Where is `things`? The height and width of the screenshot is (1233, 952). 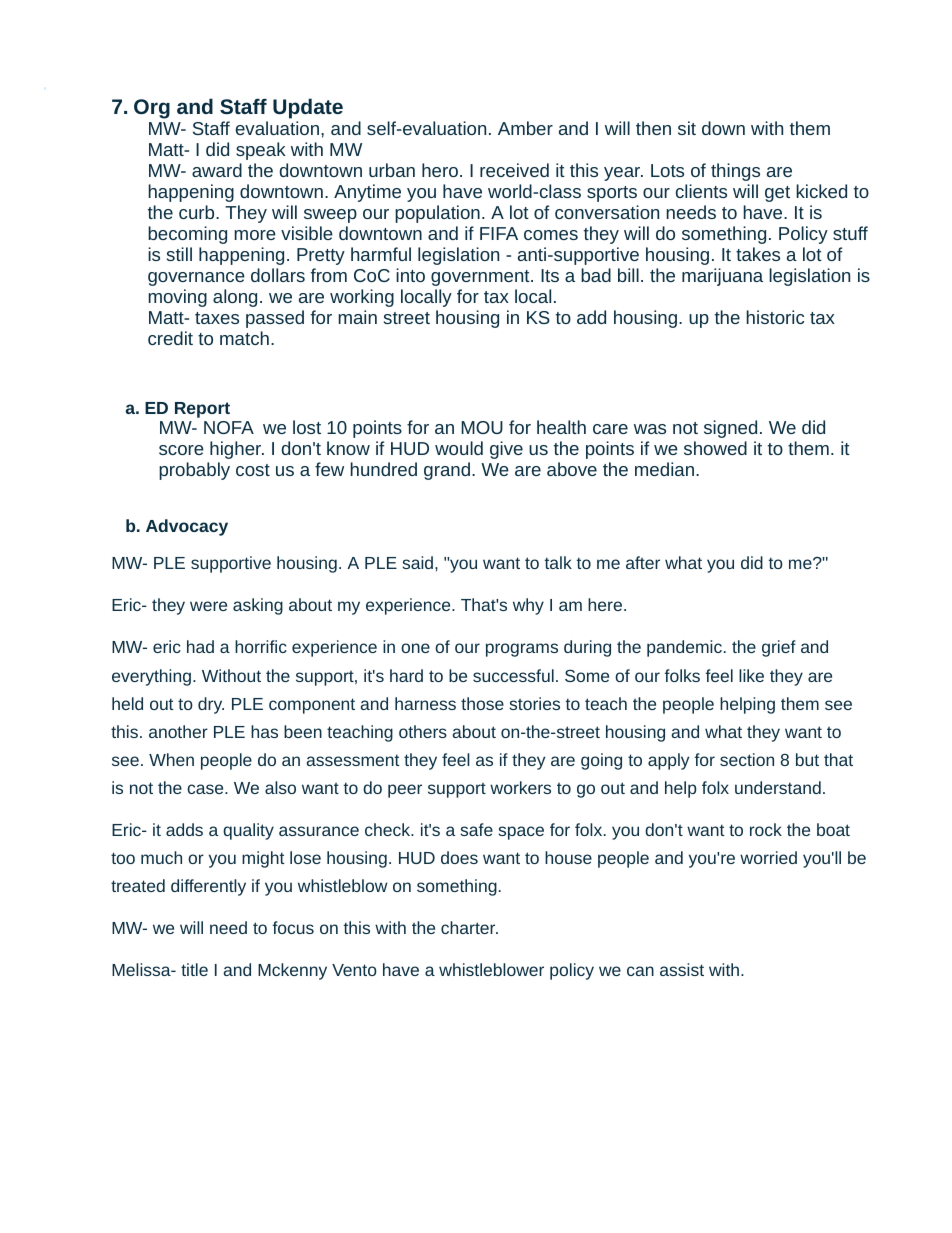 things is located at coordinates (735, 172).
